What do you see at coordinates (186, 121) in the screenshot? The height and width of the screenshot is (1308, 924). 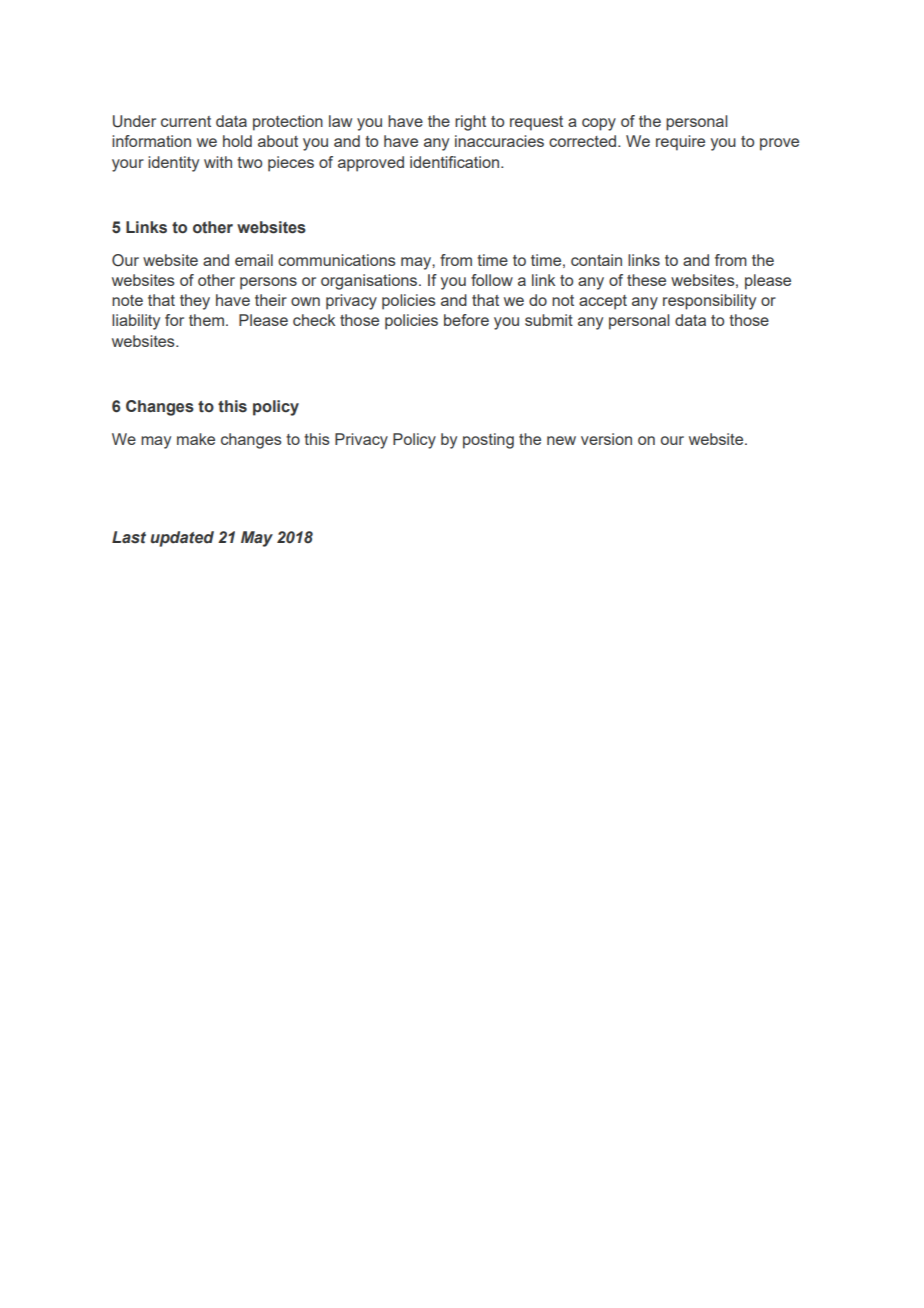 I see `current` at bounding box center [186, 121].
